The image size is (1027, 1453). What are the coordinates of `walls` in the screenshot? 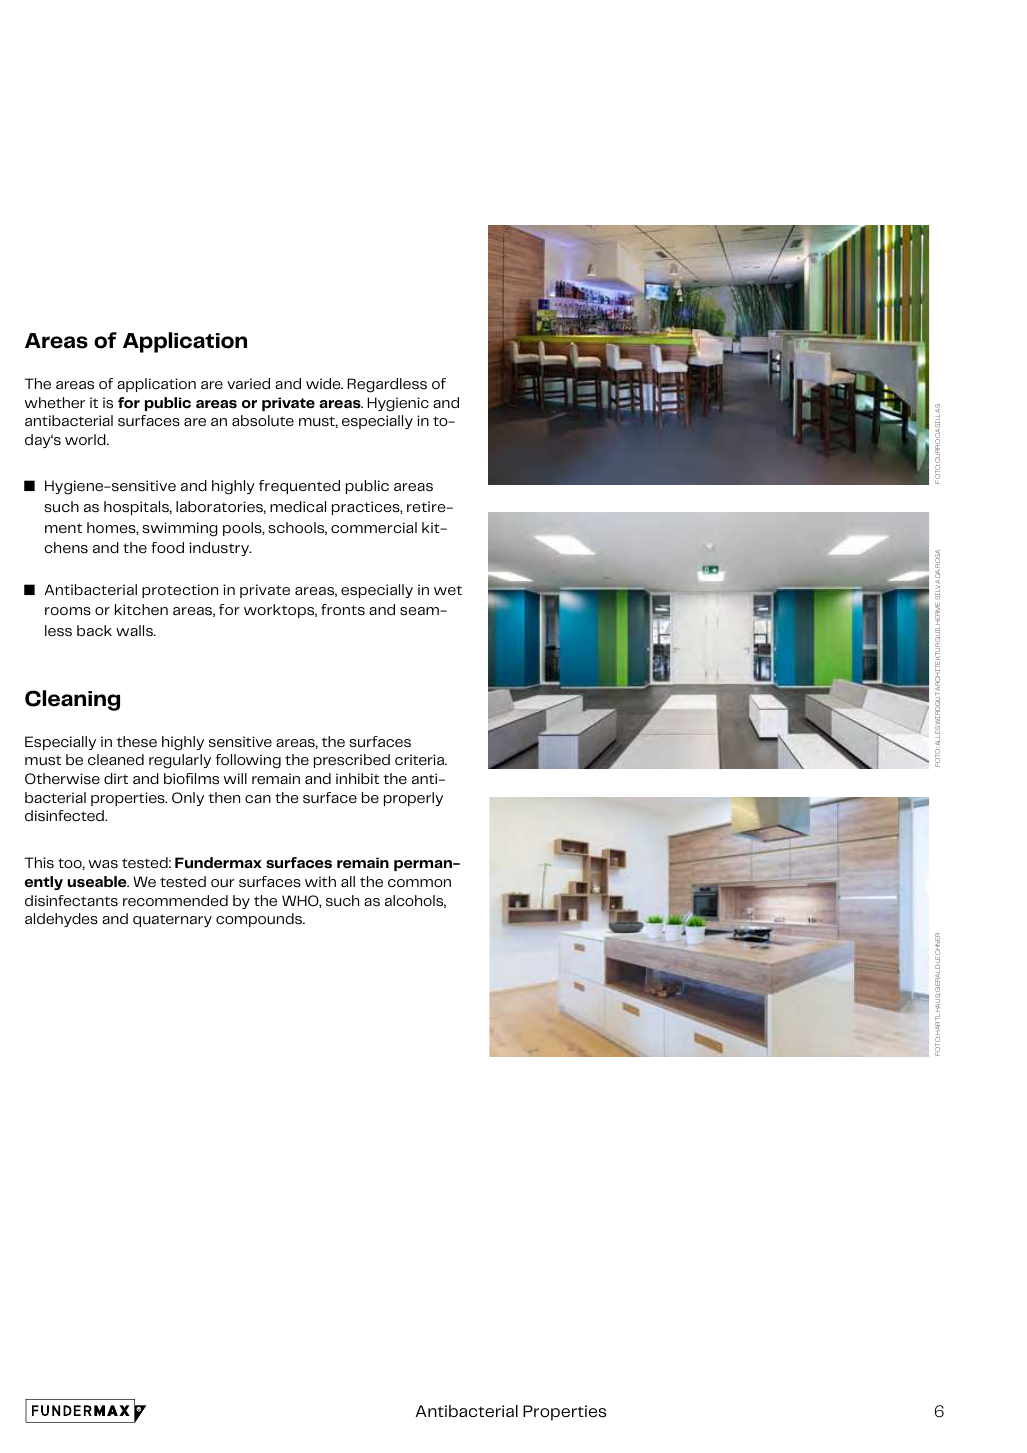 It's located at (135, 631).
